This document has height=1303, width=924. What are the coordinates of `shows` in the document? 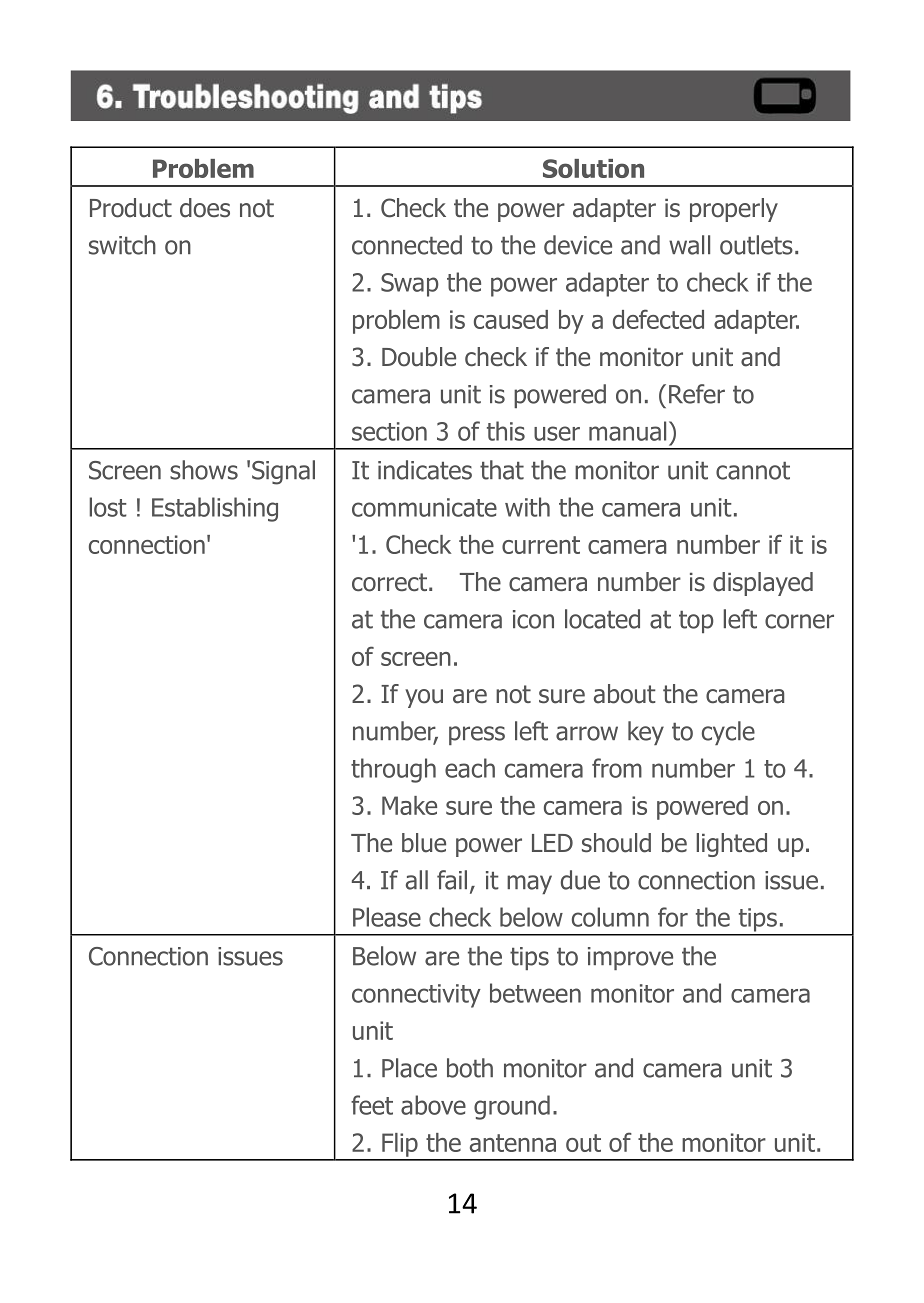 It's located at (204, 470).
